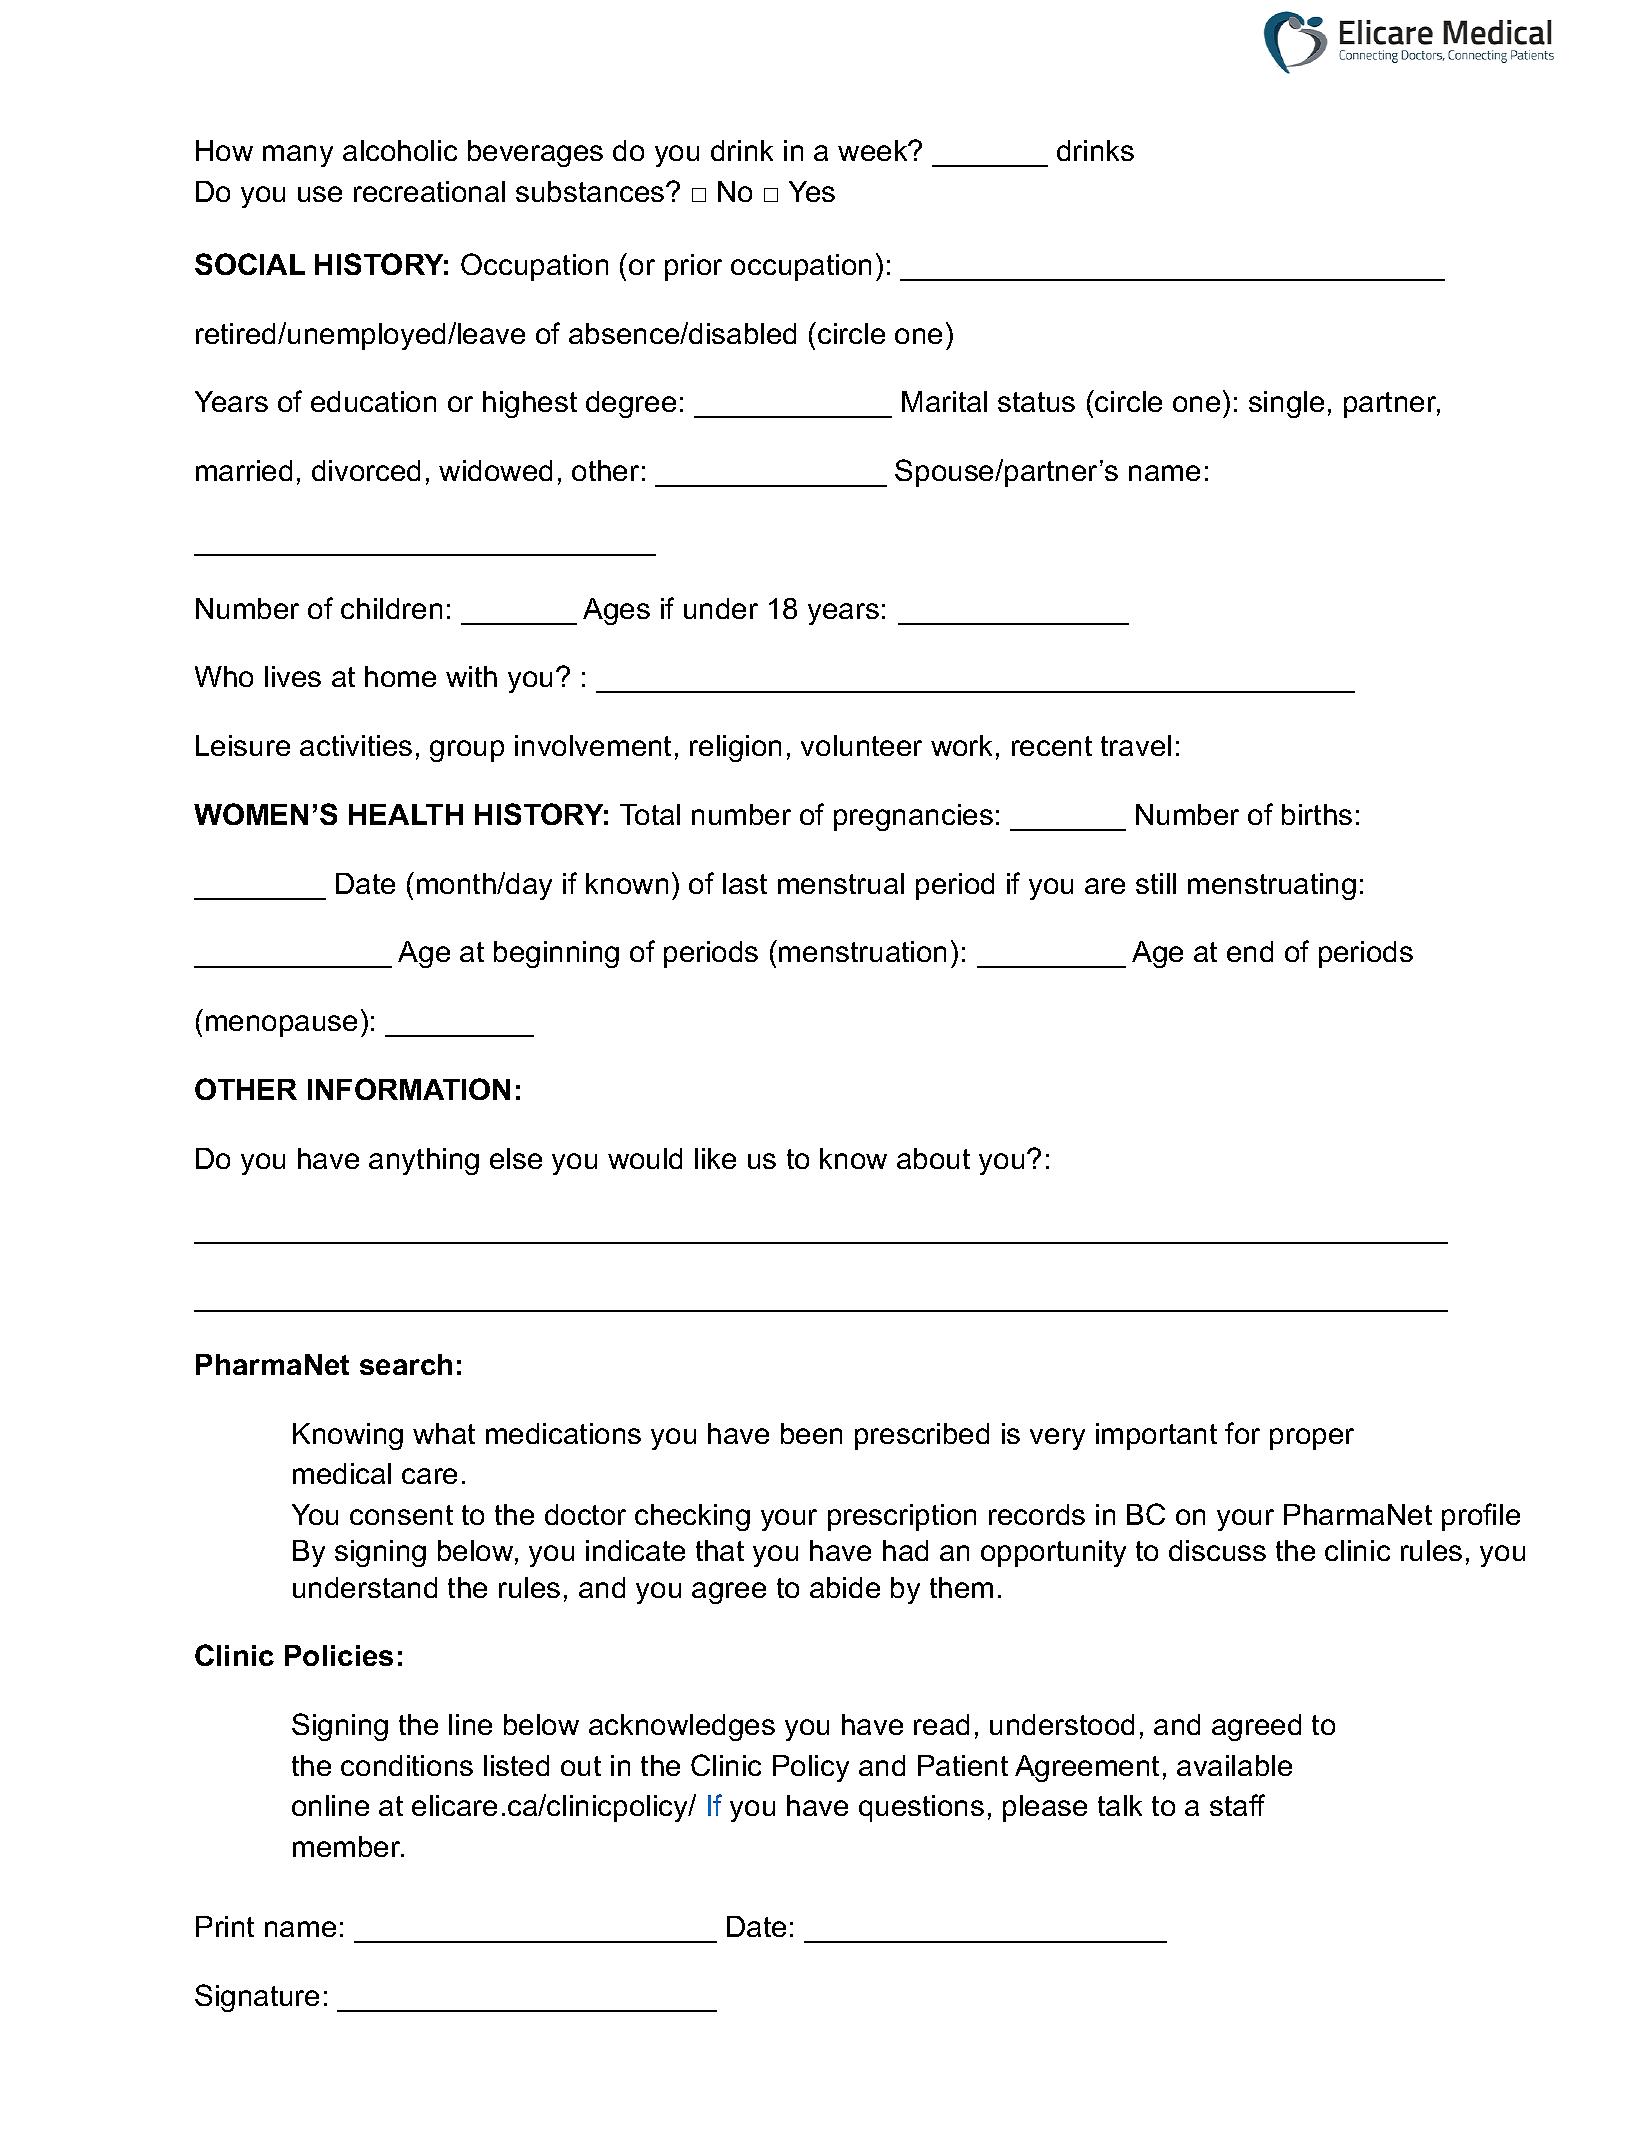  Describe the element at coordinates (409, 1089) in the document. I see `INFORMATION` at that location.
